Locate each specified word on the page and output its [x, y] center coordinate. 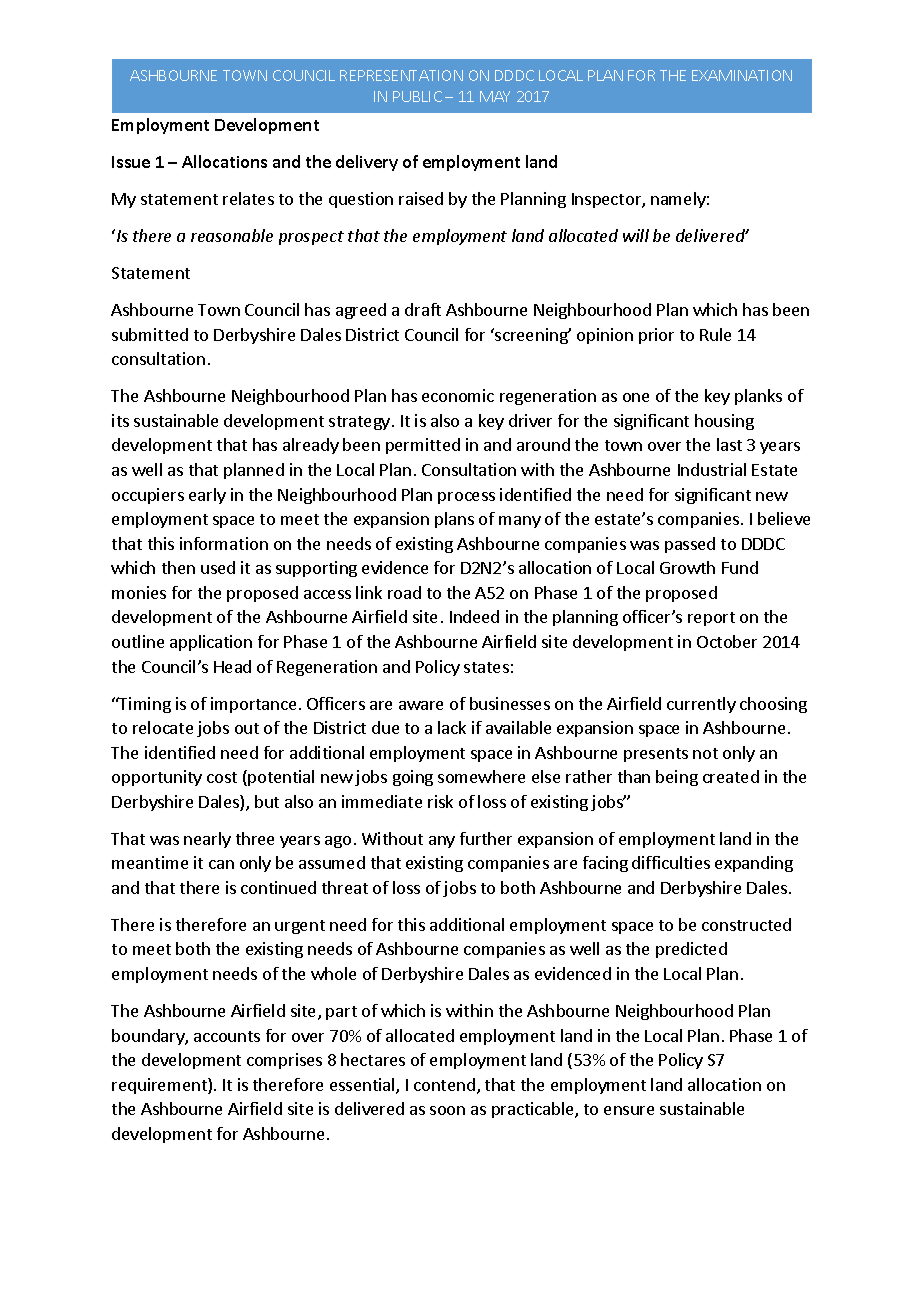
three [255, 838]
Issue [131, 162]
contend [444, 1084]
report [711, 619]
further [486, 838]
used [218, 567]
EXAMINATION [742, 75]
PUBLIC [417, 96]
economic [458, 395]
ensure [629, 1110]
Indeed [474, 616]
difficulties [671, 862]
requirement [160, 1086]
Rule [715, 334]
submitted [150, 334]
